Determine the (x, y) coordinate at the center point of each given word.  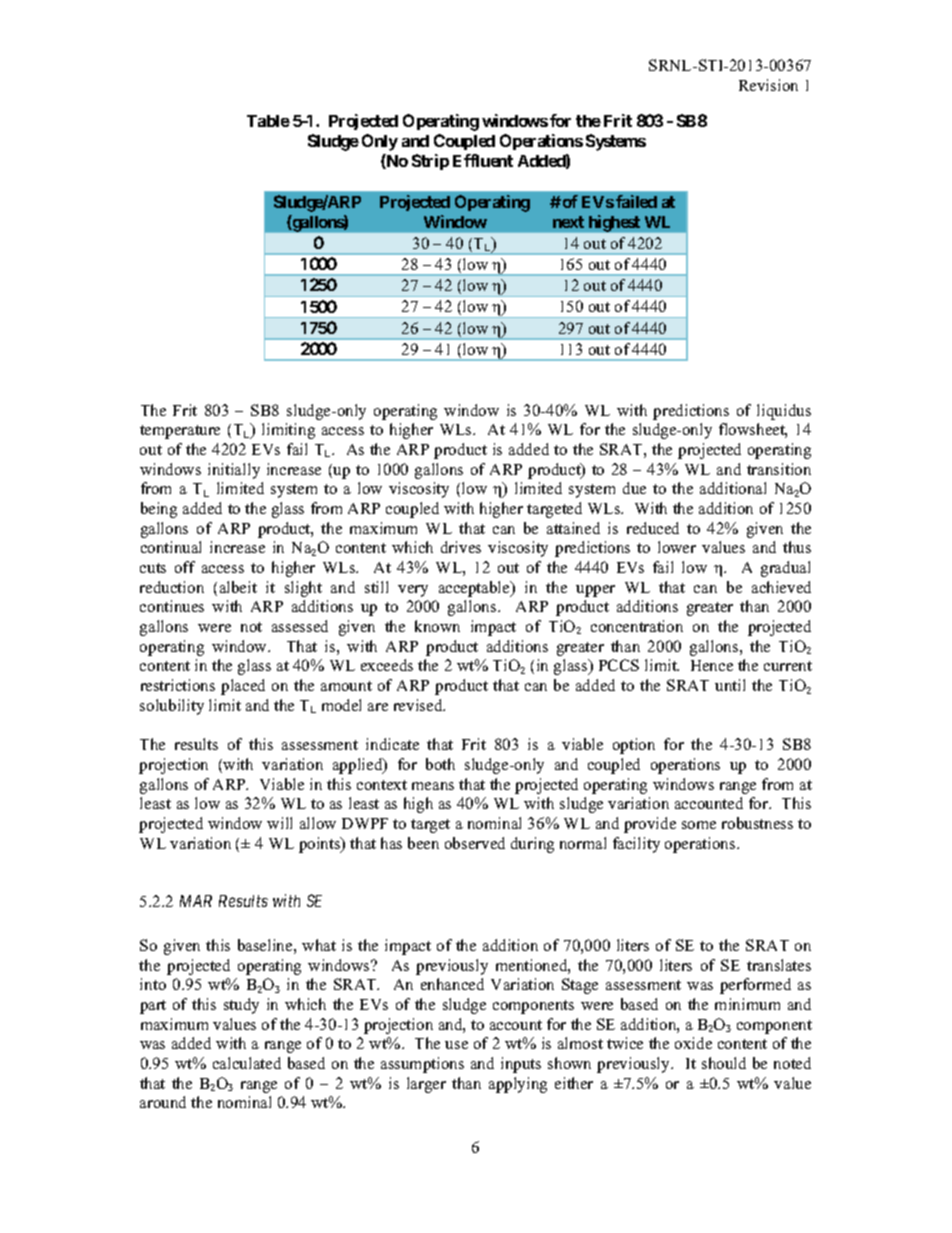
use (456, 1045)
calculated (247, 1063)
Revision (768, 85)
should (724, 1063)
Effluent (483, 160)
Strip (430, 162)
